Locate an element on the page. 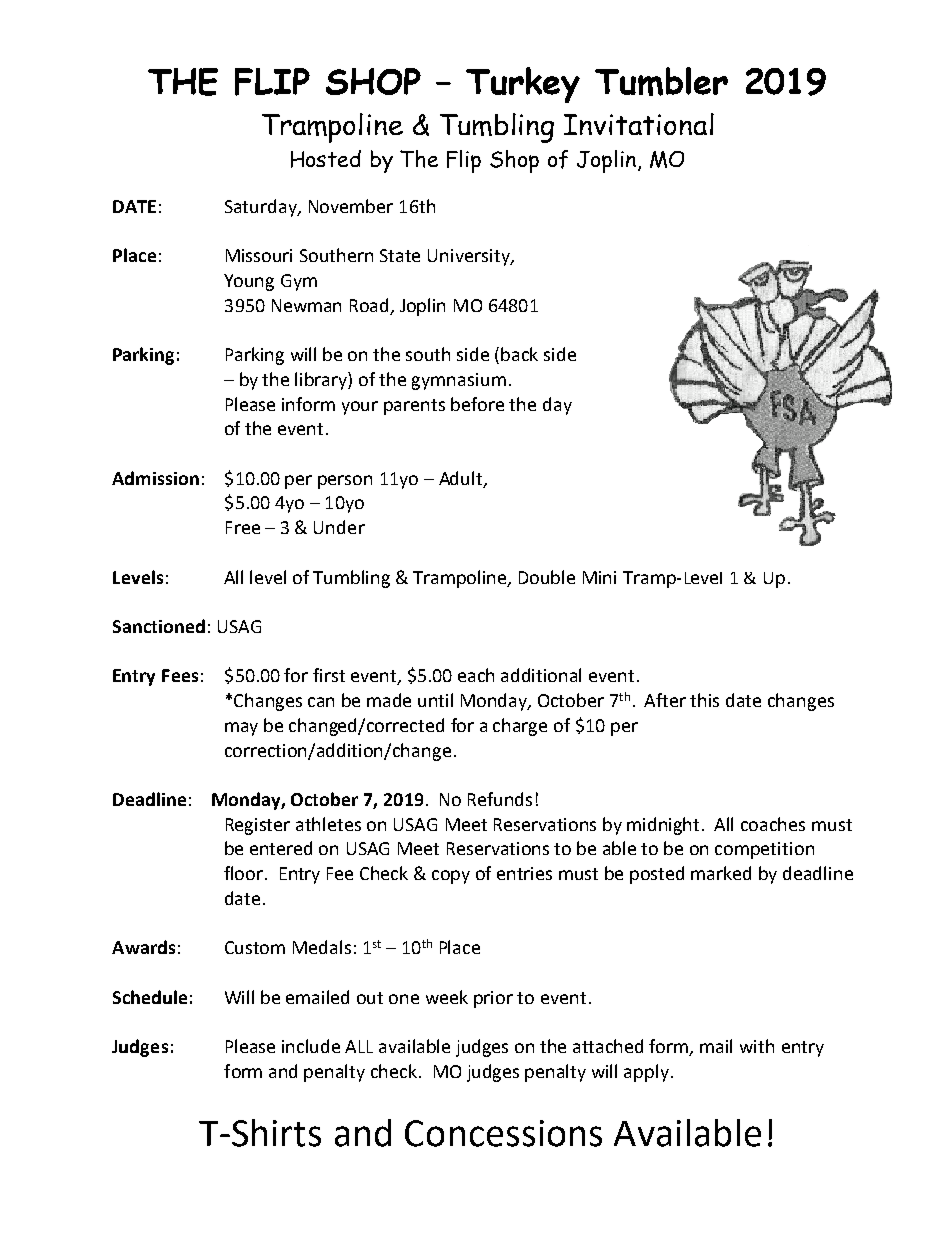 The width and height of the image is (952, 1233). Hosted is located at coordinates (326, 159).
